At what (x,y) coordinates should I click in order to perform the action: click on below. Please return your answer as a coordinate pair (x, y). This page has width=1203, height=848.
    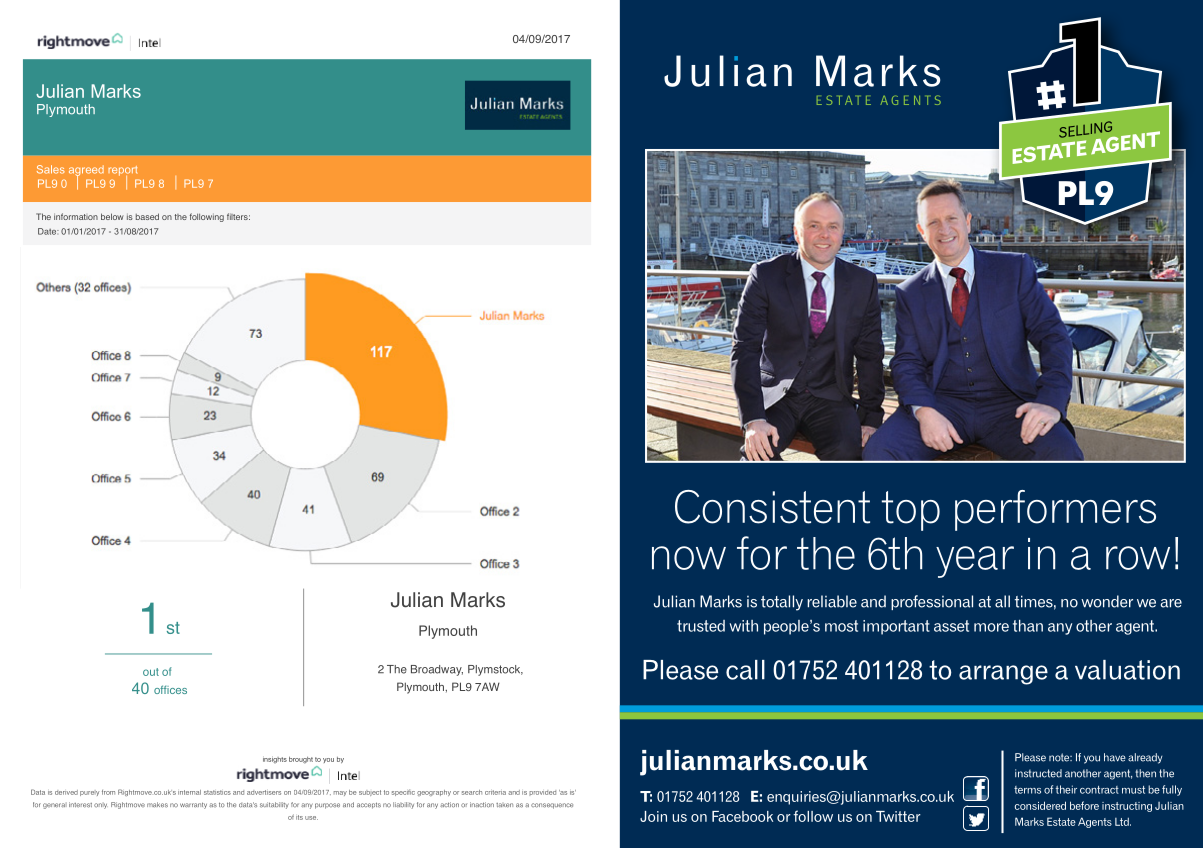
    Looking at the image, I should click on (112, 216).
